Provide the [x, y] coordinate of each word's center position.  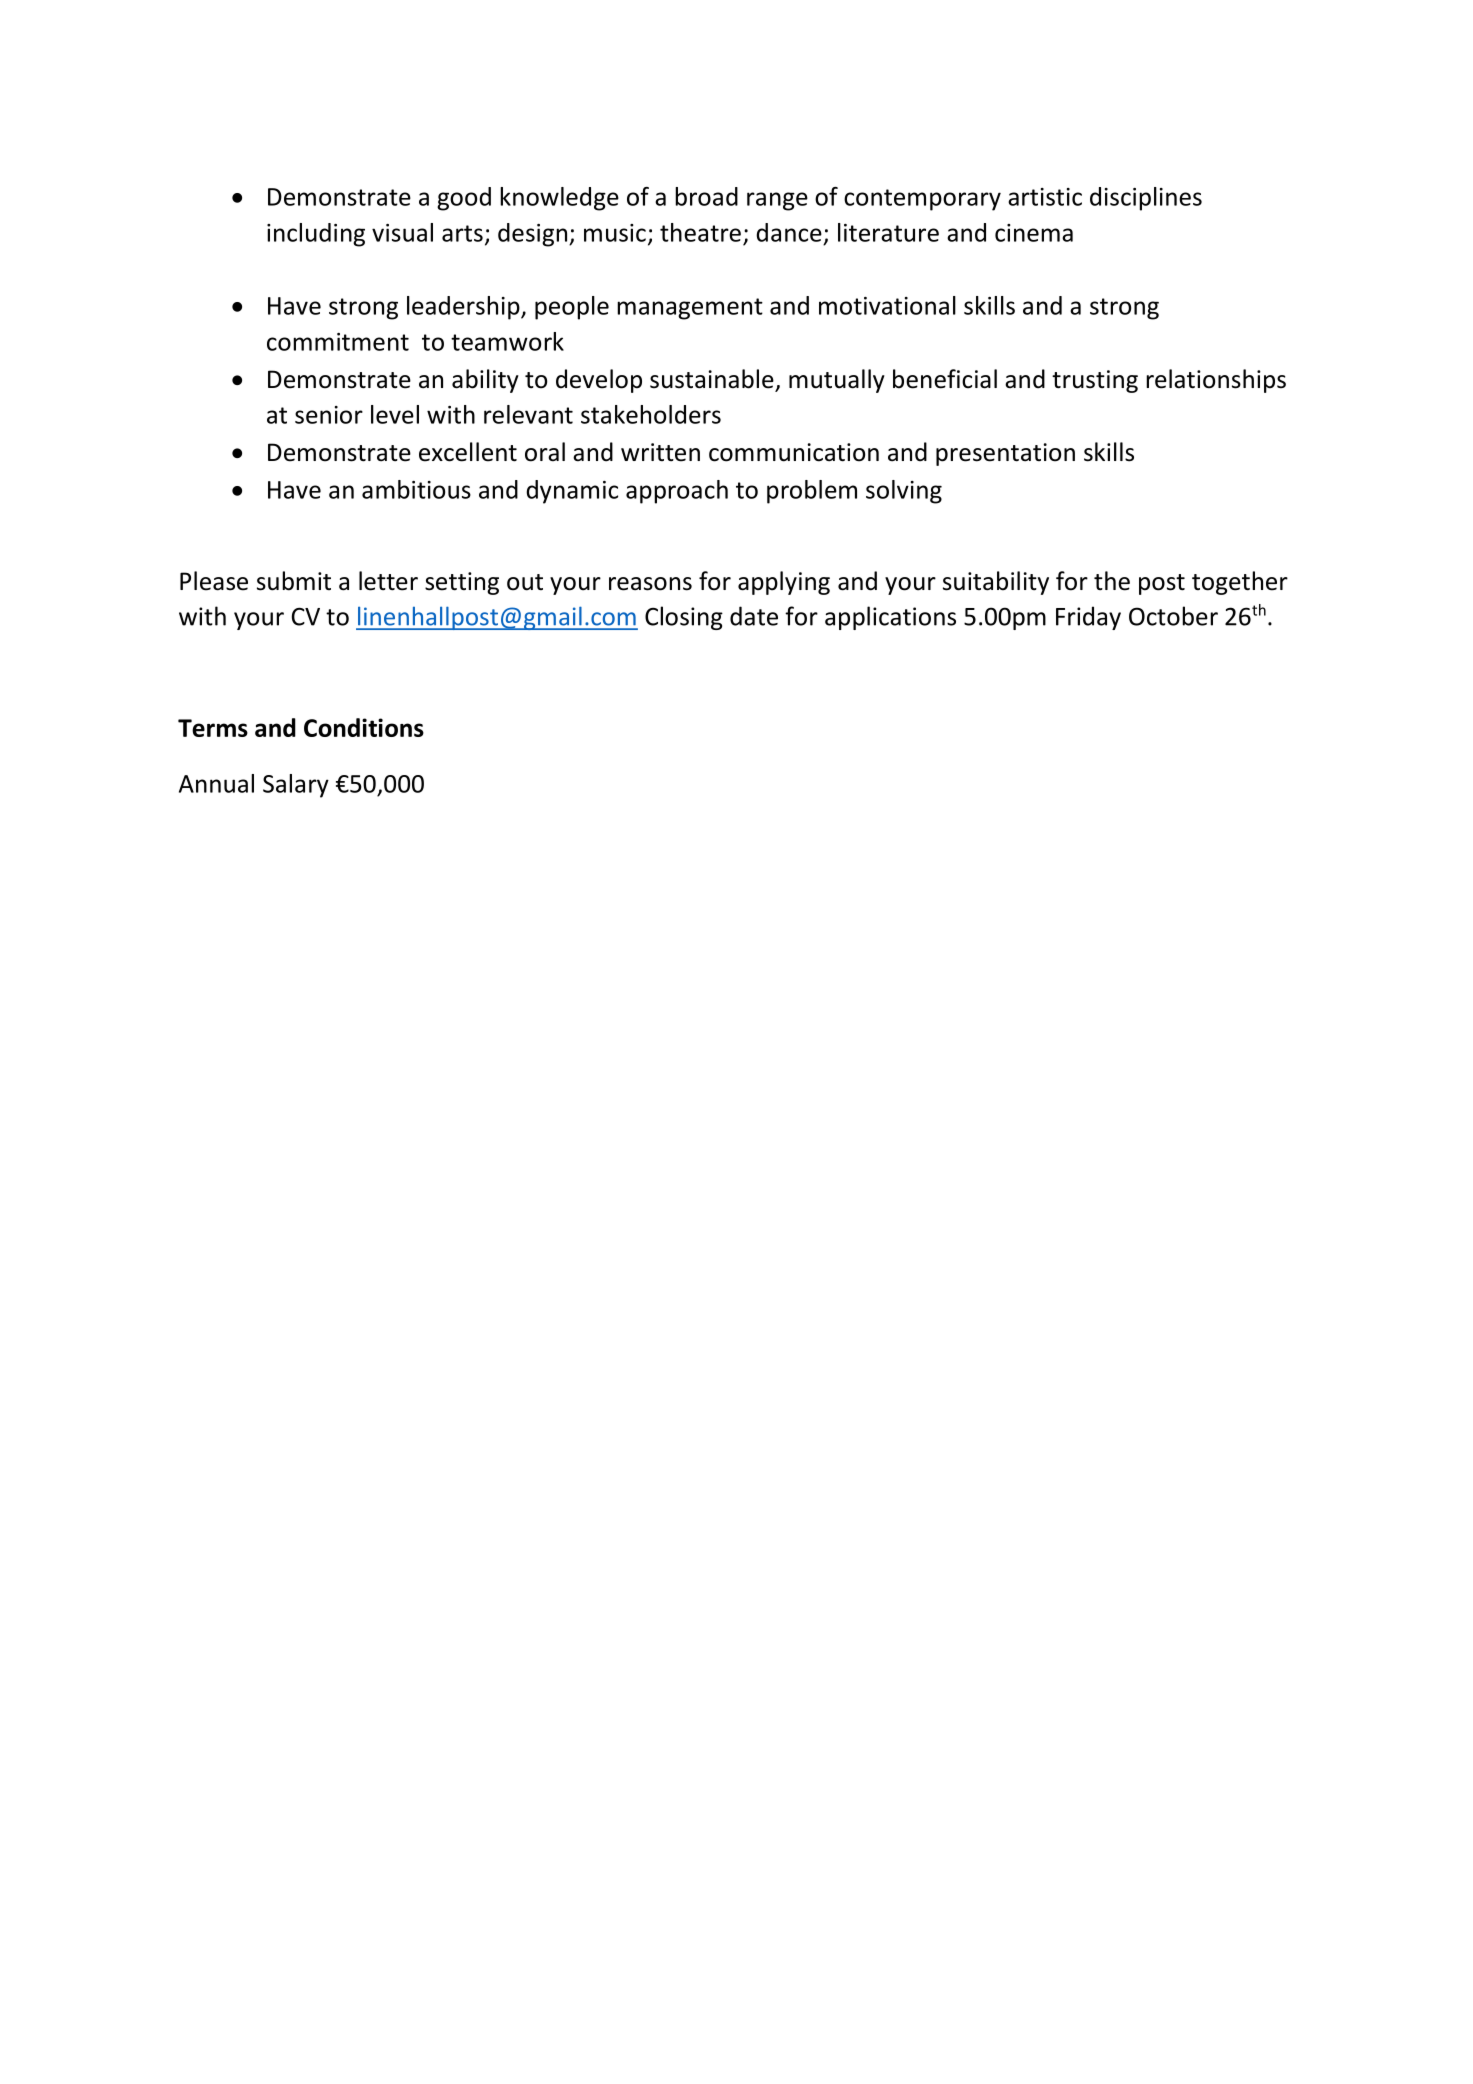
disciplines [1146, 199]
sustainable [712, 379]
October [1173, 616]
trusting [1095, 381]
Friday [1088, 618]
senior [329, 415]
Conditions [364, 727]
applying [784, 583]
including [316, 235]
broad [706, 196]
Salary [296, 786]
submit [294, 581]
